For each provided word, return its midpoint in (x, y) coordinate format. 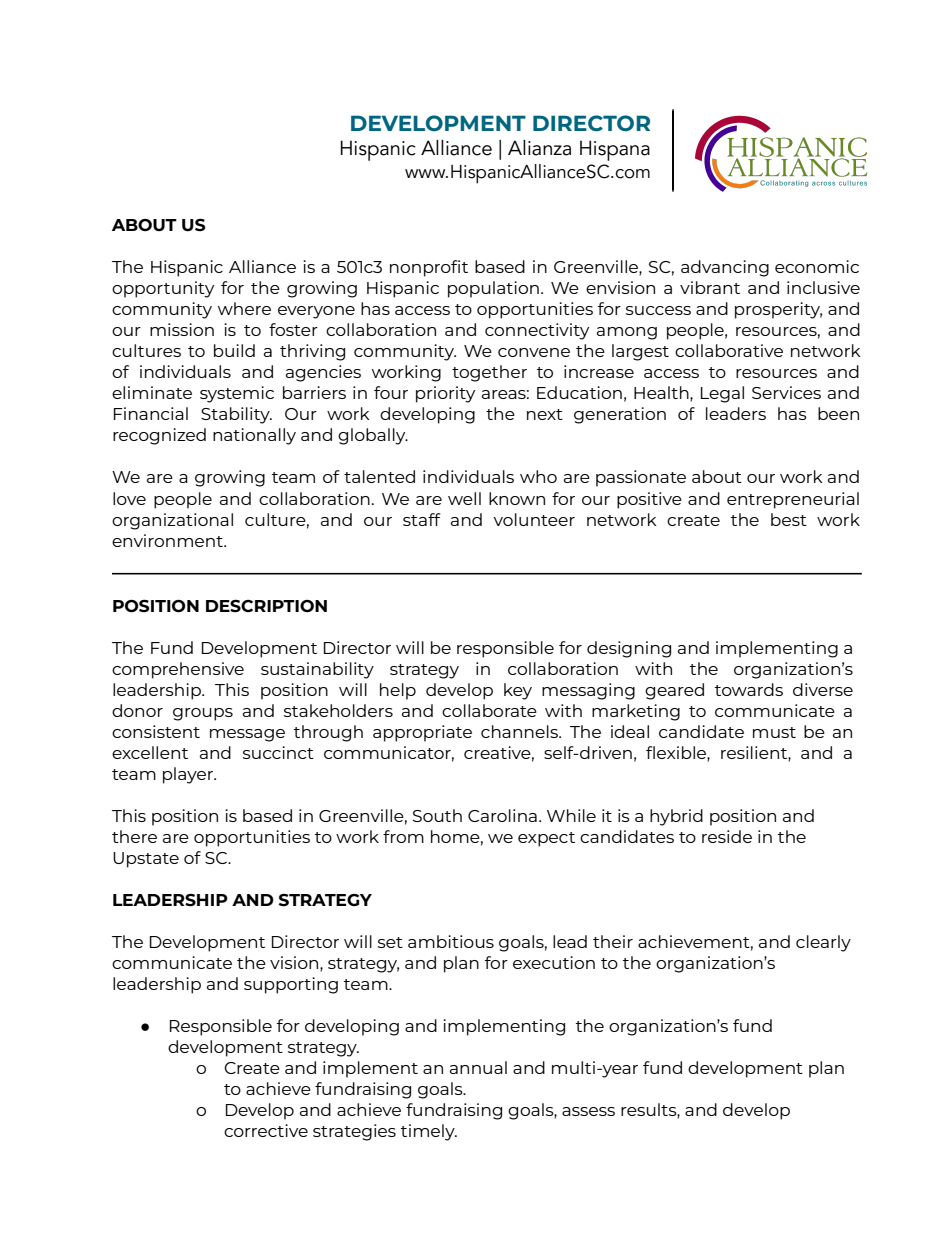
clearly (823, 943)
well (464, 498)
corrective (266, 1130)
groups (203, 714)
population (493, 289)
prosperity (778, 310)
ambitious (451, 941)
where (244, 308)
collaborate (489, 710)
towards (749, 689)
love (129, 498)
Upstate (146, 860)
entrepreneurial (793, 500)
